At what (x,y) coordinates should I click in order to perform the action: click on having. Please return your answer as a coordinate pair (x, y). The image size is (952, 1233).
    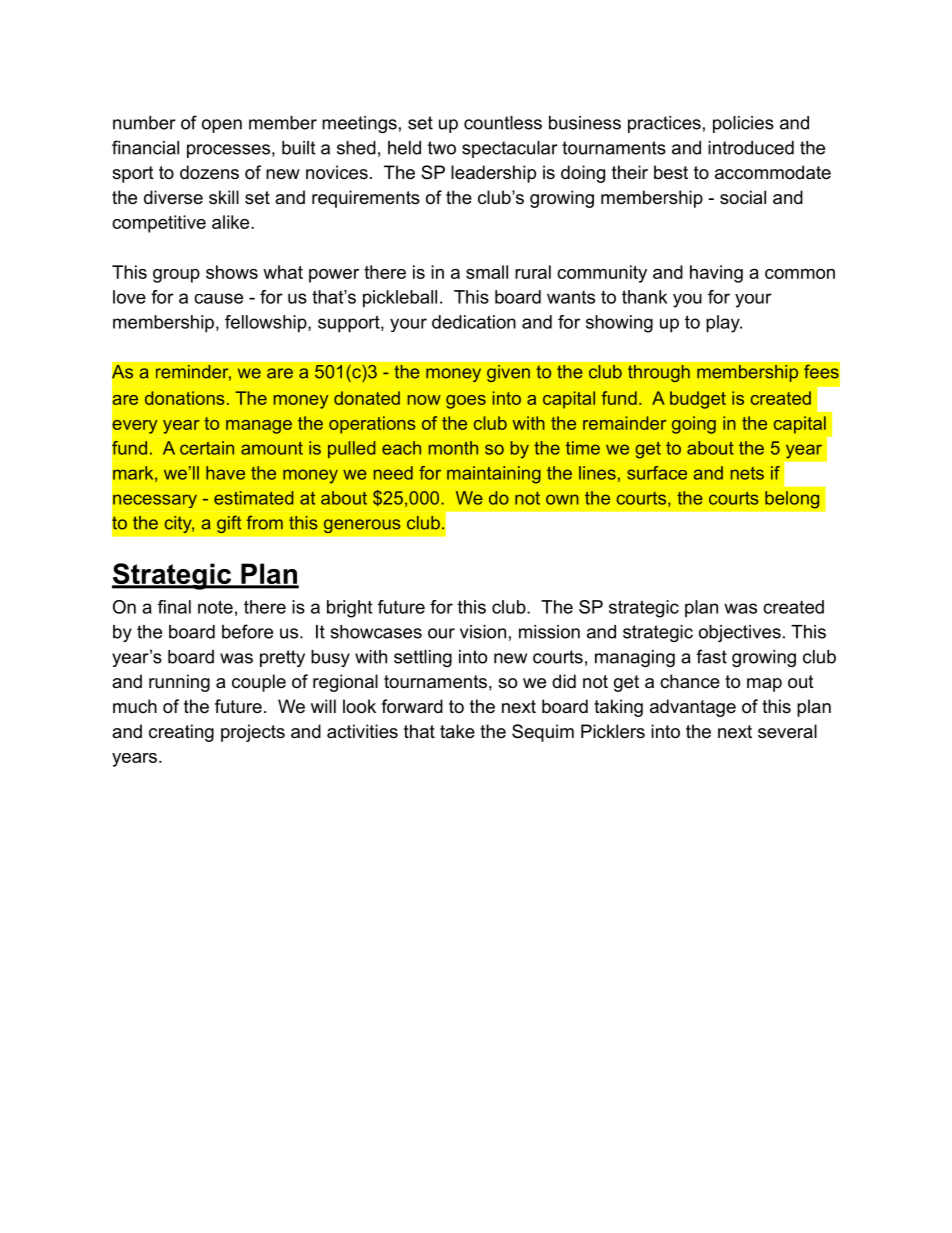
    Looking at the image, I should click on (716, 274).
